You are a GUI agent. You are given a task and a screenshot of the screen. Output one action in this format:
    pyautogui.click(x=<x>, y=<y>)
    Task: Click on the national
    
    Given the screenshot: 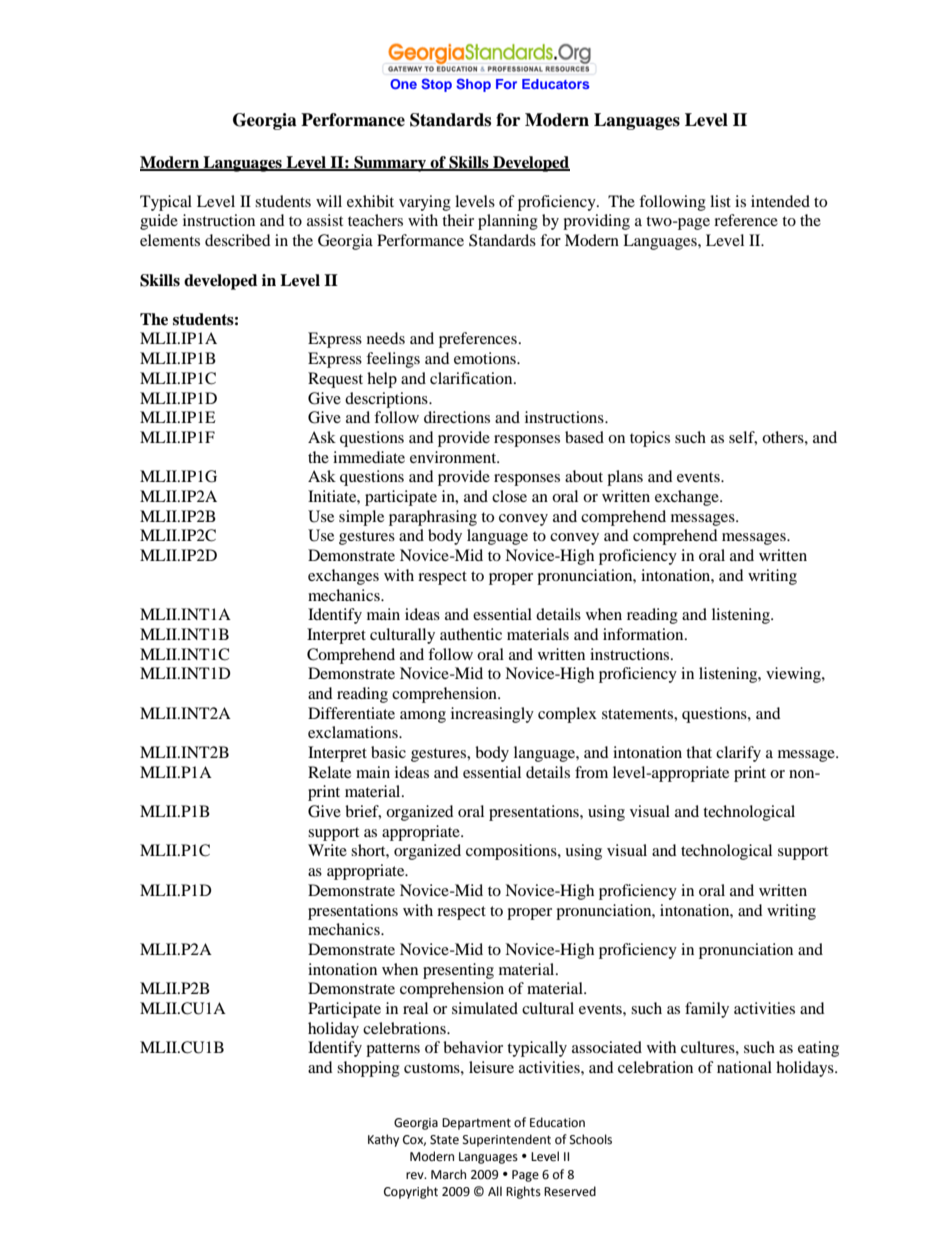 What is the action you would take?
    pyautogui.click(x=744, y=1067)
